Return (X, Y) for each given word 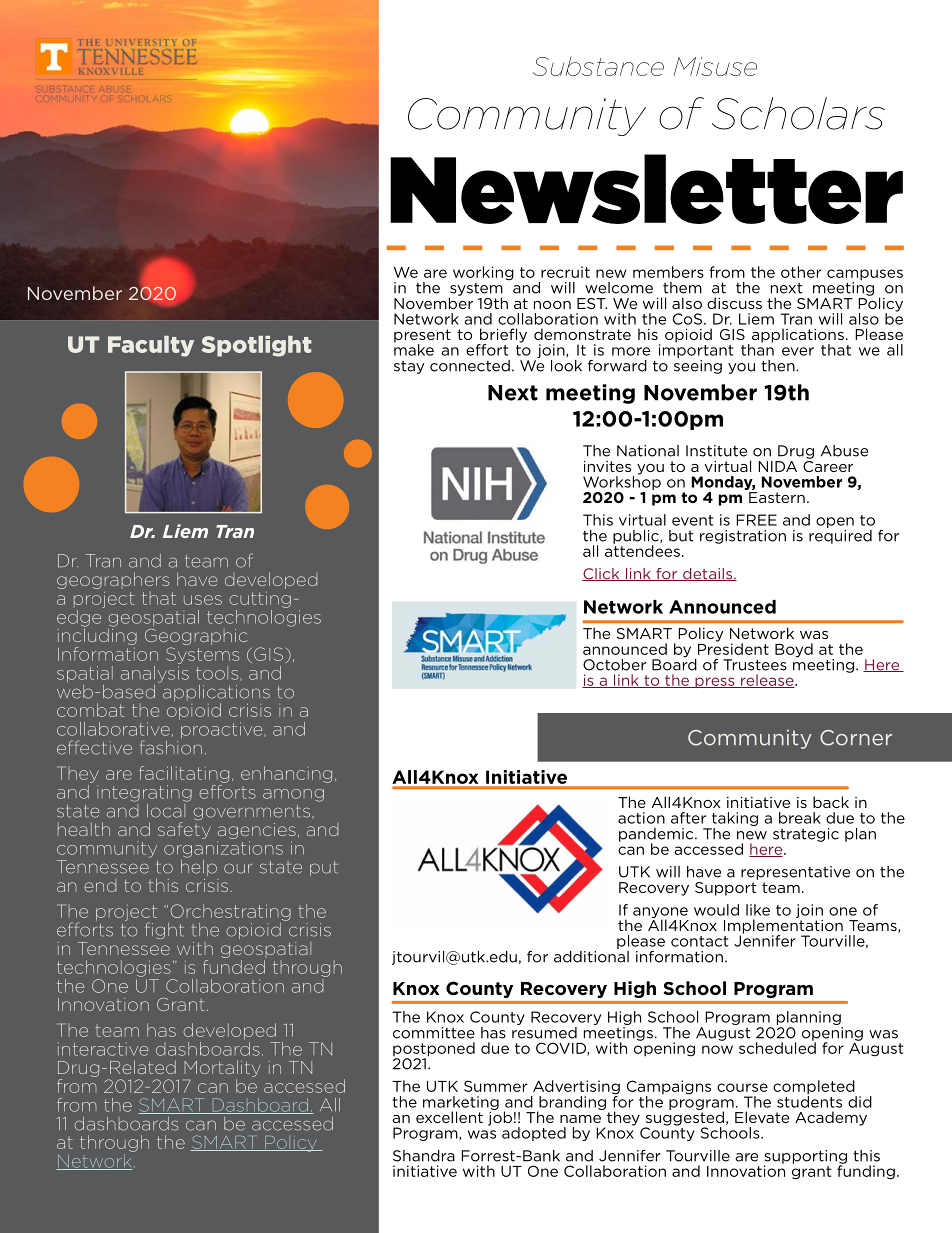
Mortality (221, 1070)
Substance (598, 66)
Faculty (151, 346)
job (500, 1117)
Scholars (798, 113)
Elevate (762, 1117)
